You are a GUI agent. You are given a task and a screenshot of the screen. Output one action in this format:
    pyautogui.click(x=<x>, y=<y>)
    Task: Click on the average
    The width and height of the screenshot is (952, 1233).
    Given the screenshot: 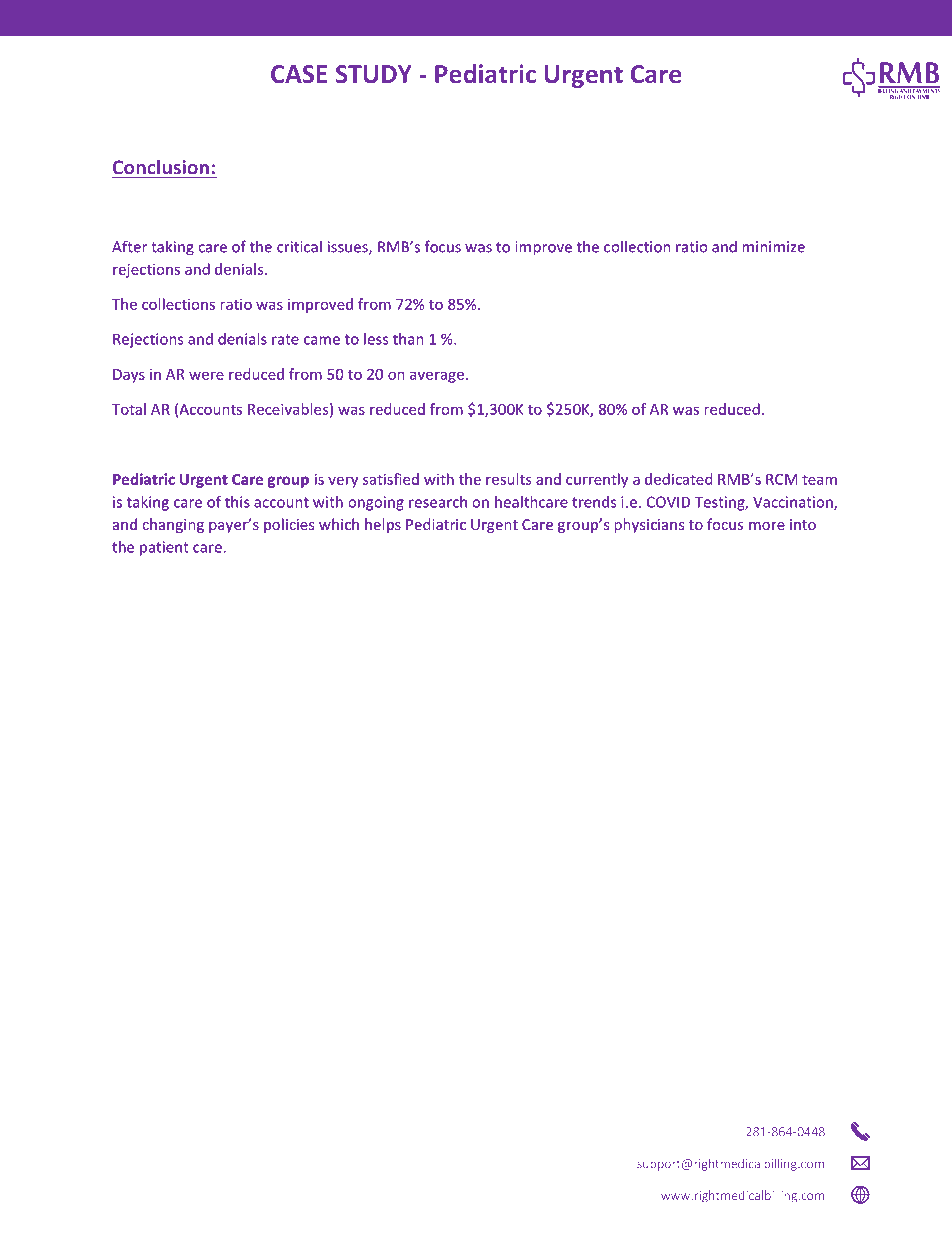 What is the action you would take?
    pyautogui.click(x=438, y=377)
